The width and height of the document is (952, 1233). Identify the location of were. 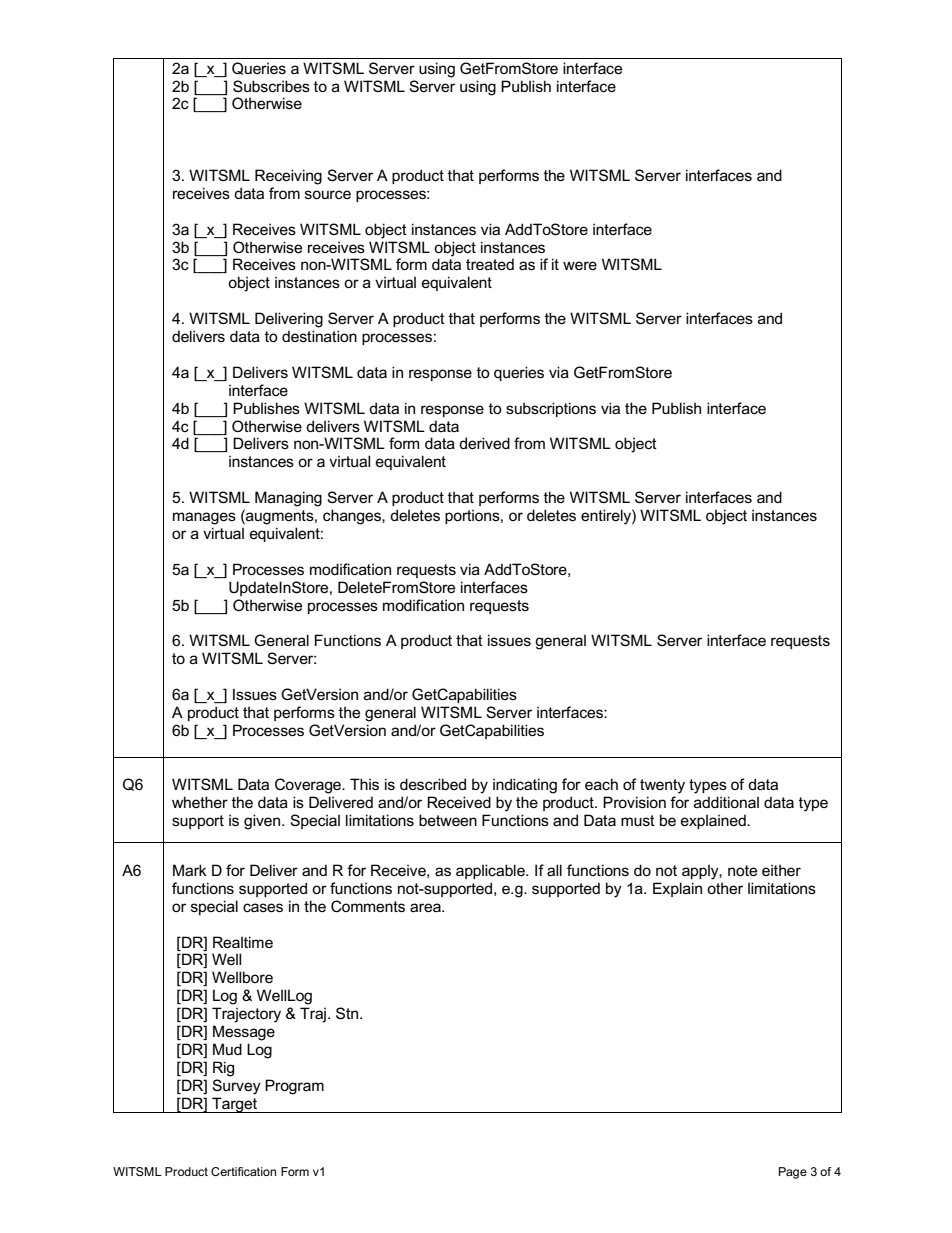
(580, 265).
